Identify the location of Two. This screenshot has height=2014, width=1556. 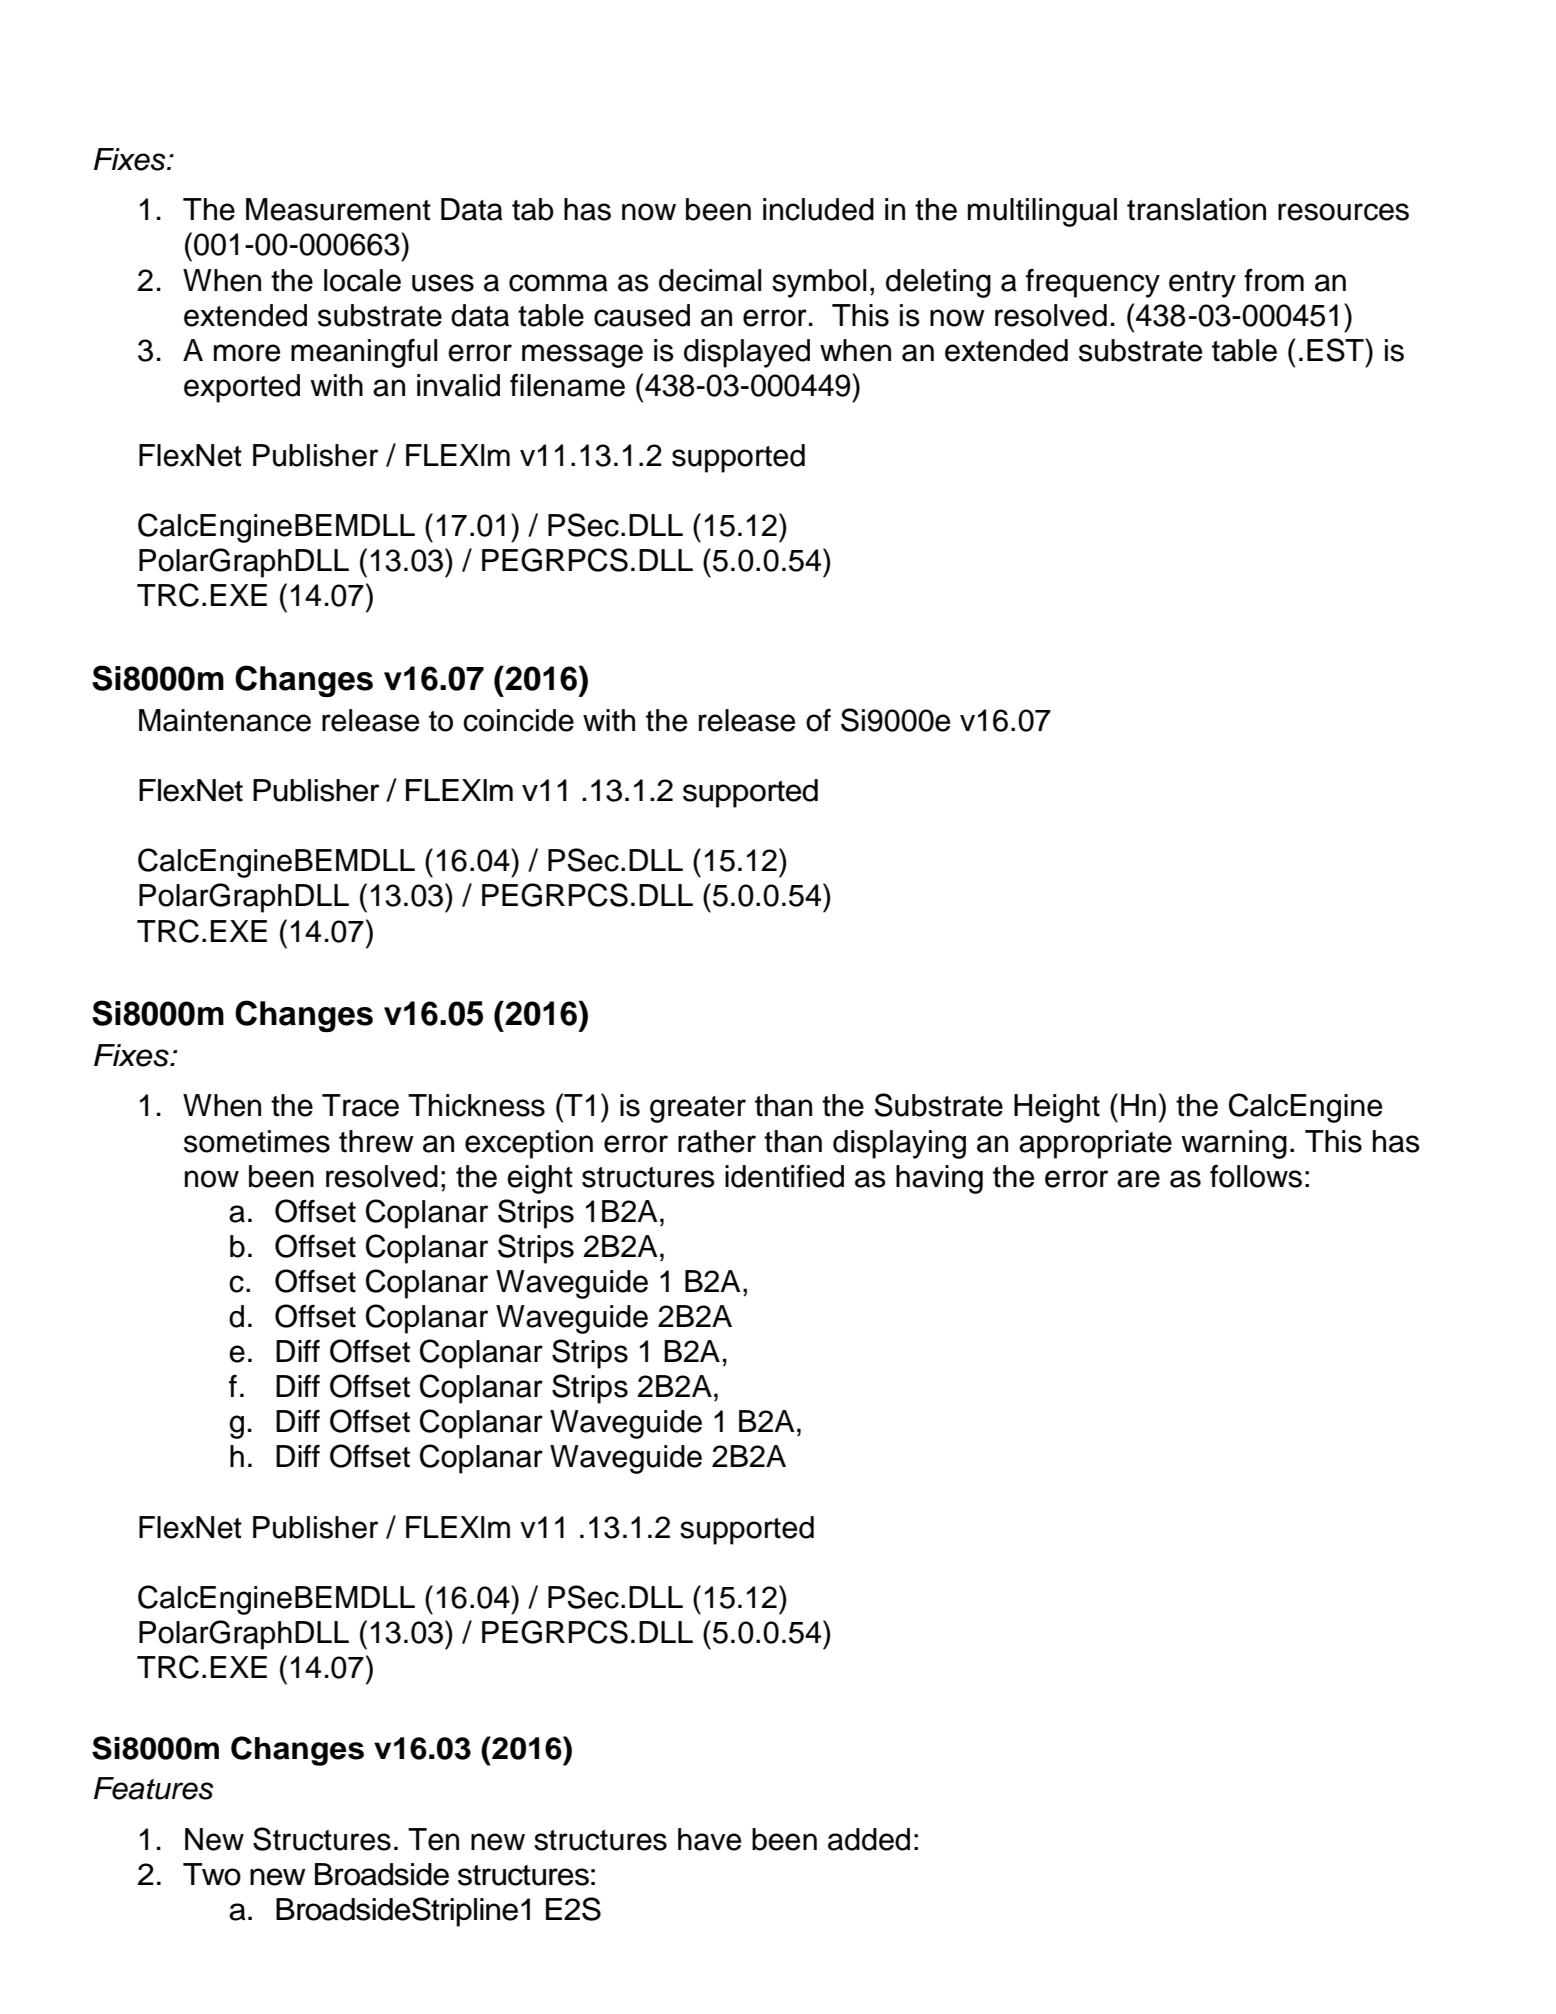
(212, 1874).
